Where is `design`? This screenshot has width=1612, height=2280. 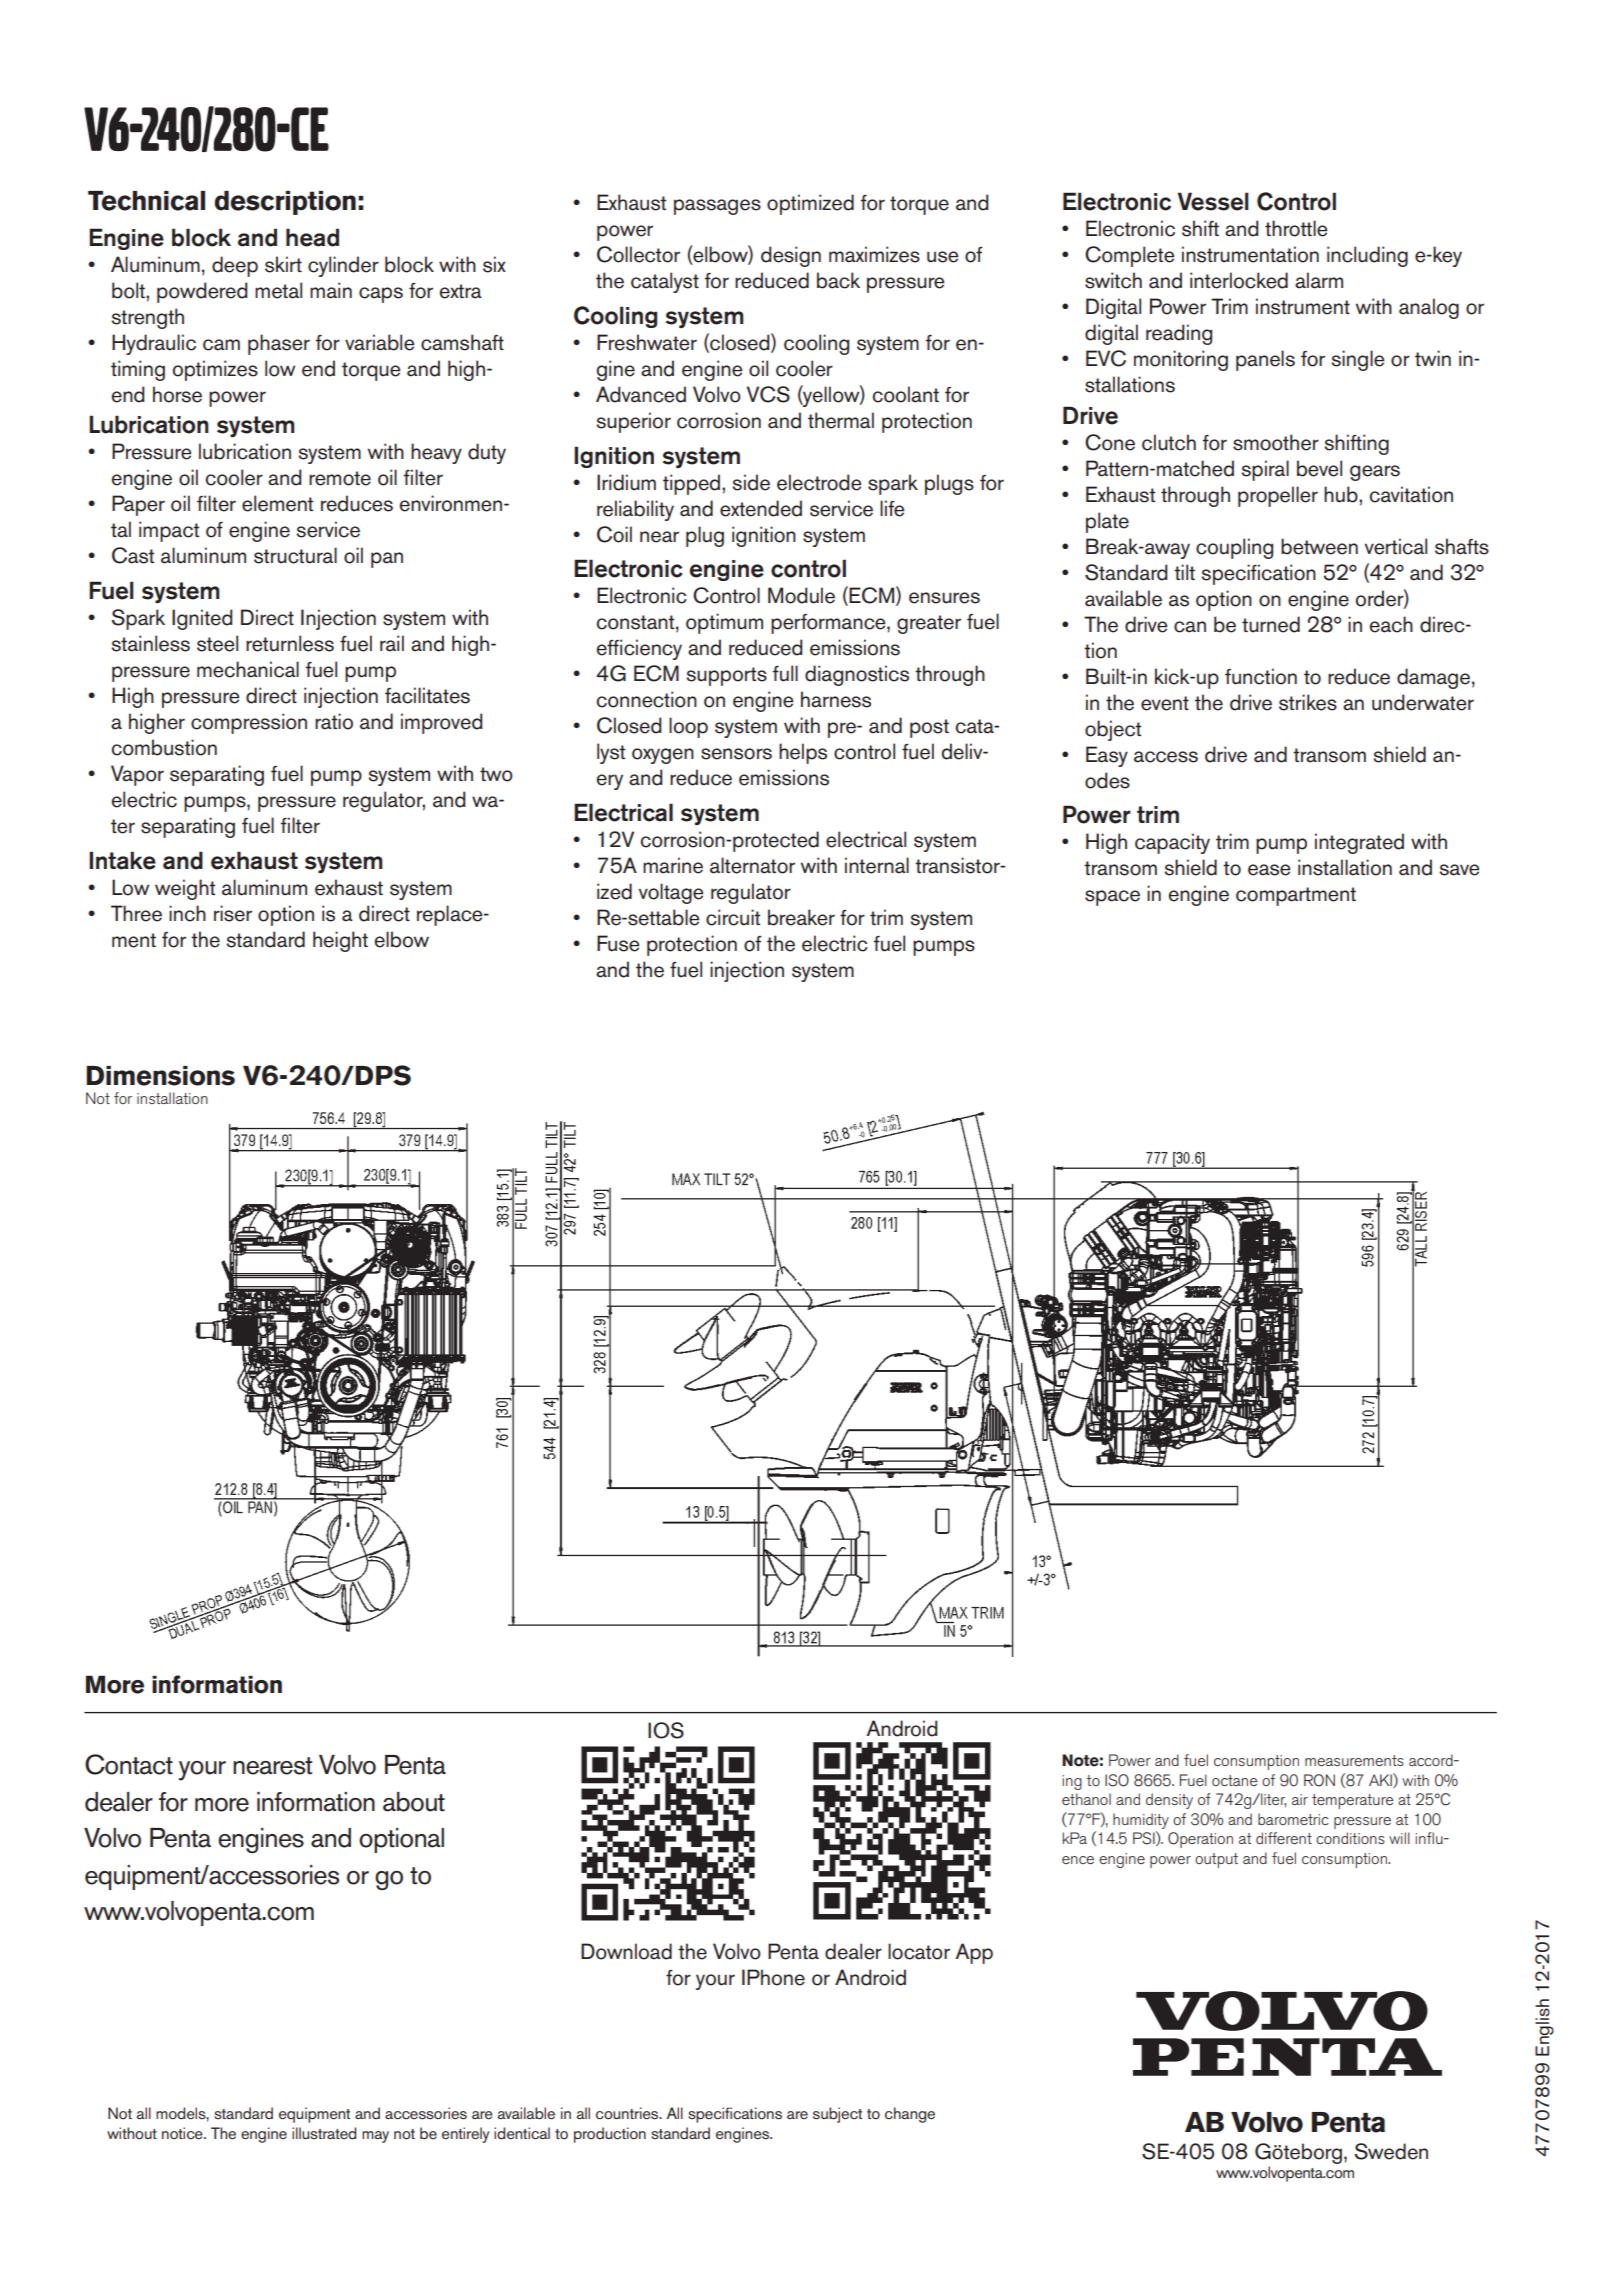
design is located at coordinates (791, 256).
